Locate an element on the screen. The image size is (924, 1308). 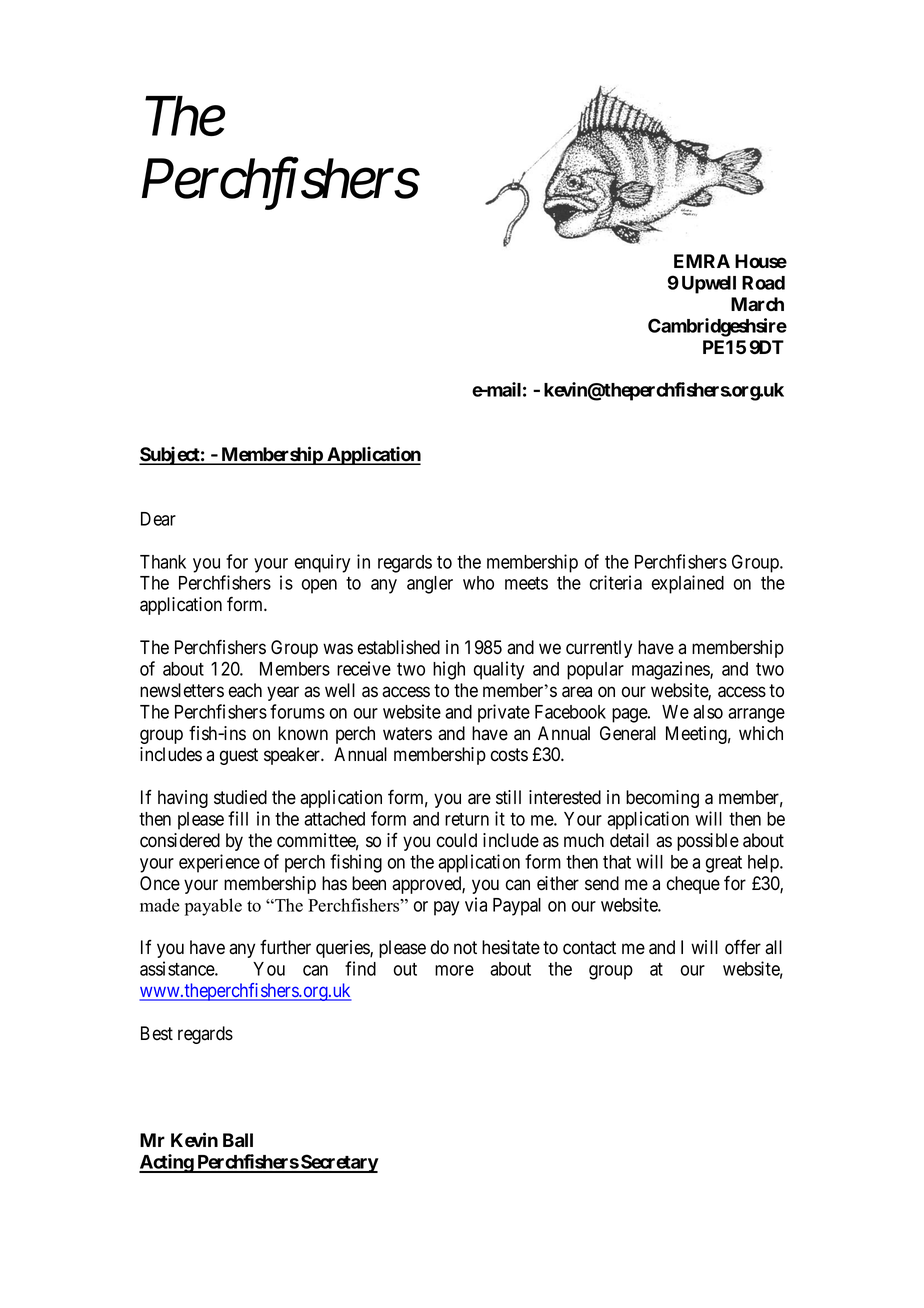
Road is located at coordinates (763, 283).
